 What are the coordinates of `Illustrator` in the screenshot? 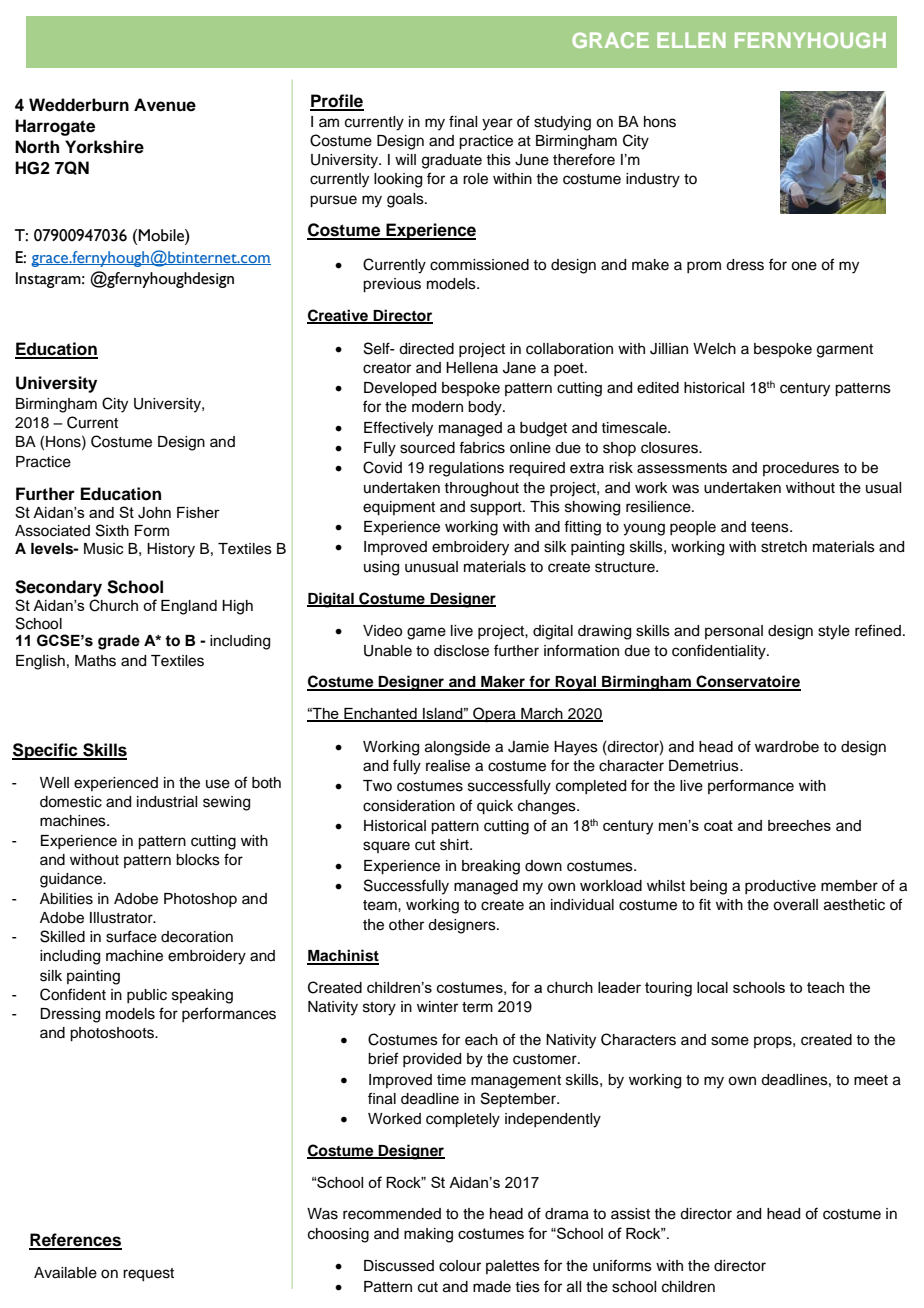 It's located at (122, 918).
